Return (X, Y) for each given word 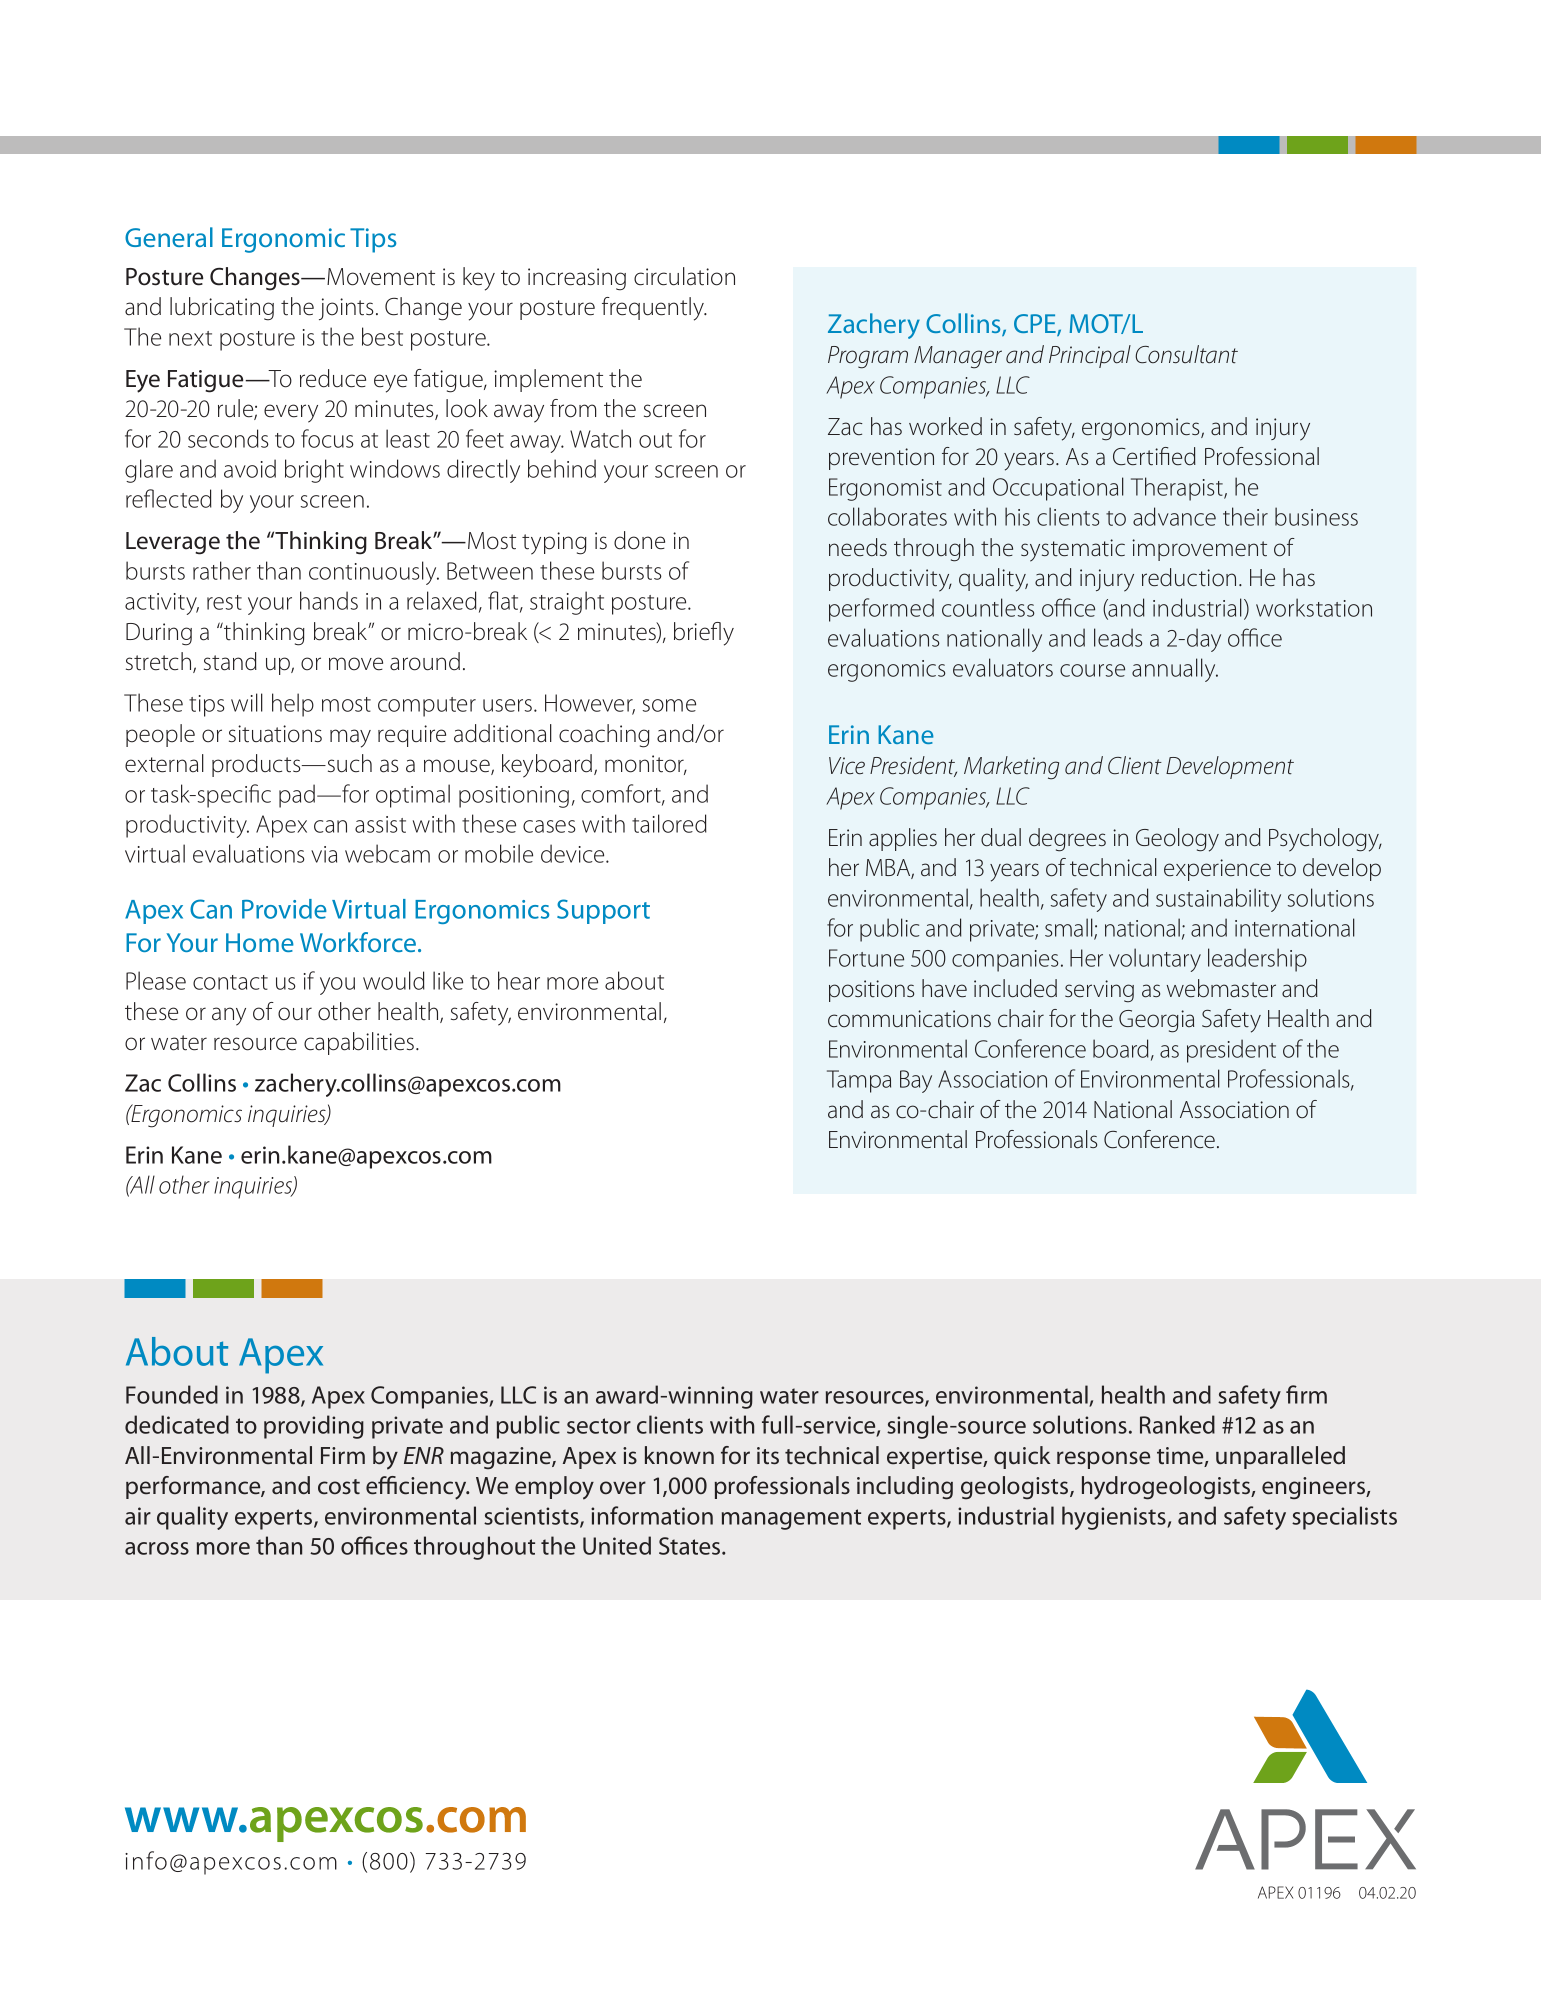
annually (1175, 670)
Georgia (1156, 1021)
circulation (684, 276)
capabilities (360, 1043)
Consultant (1186, 354)
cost (339, 1487)
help (293, 705)
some (669, 705)
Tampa (859, 1081)
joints (346, 309)
